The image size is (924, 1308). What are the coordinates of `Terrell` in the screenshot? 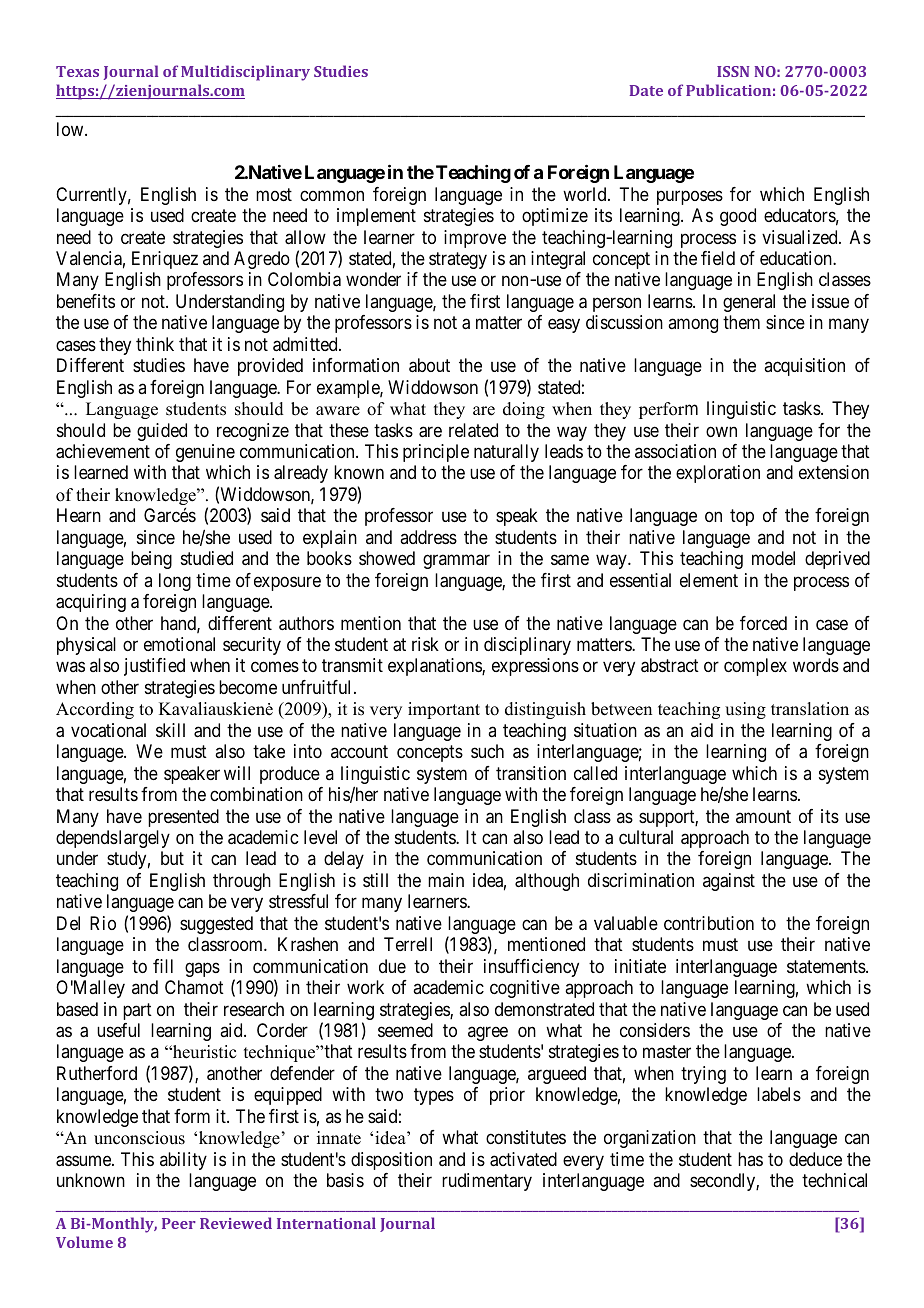 It's located at (408, 944).
